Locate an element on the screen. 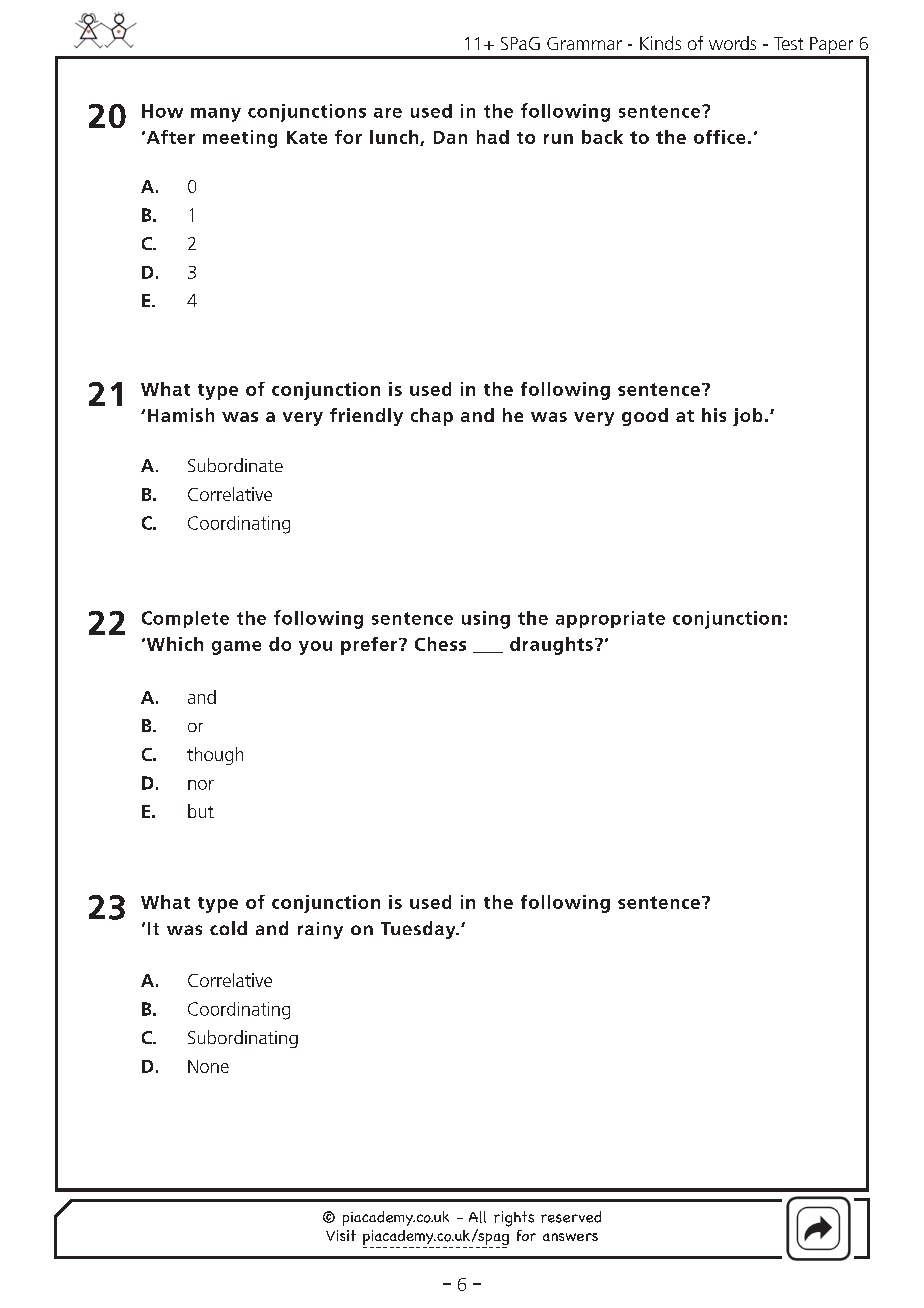 The height and width of the screenshot is (1308, 924). All is located at coordinates (477, 1217).
